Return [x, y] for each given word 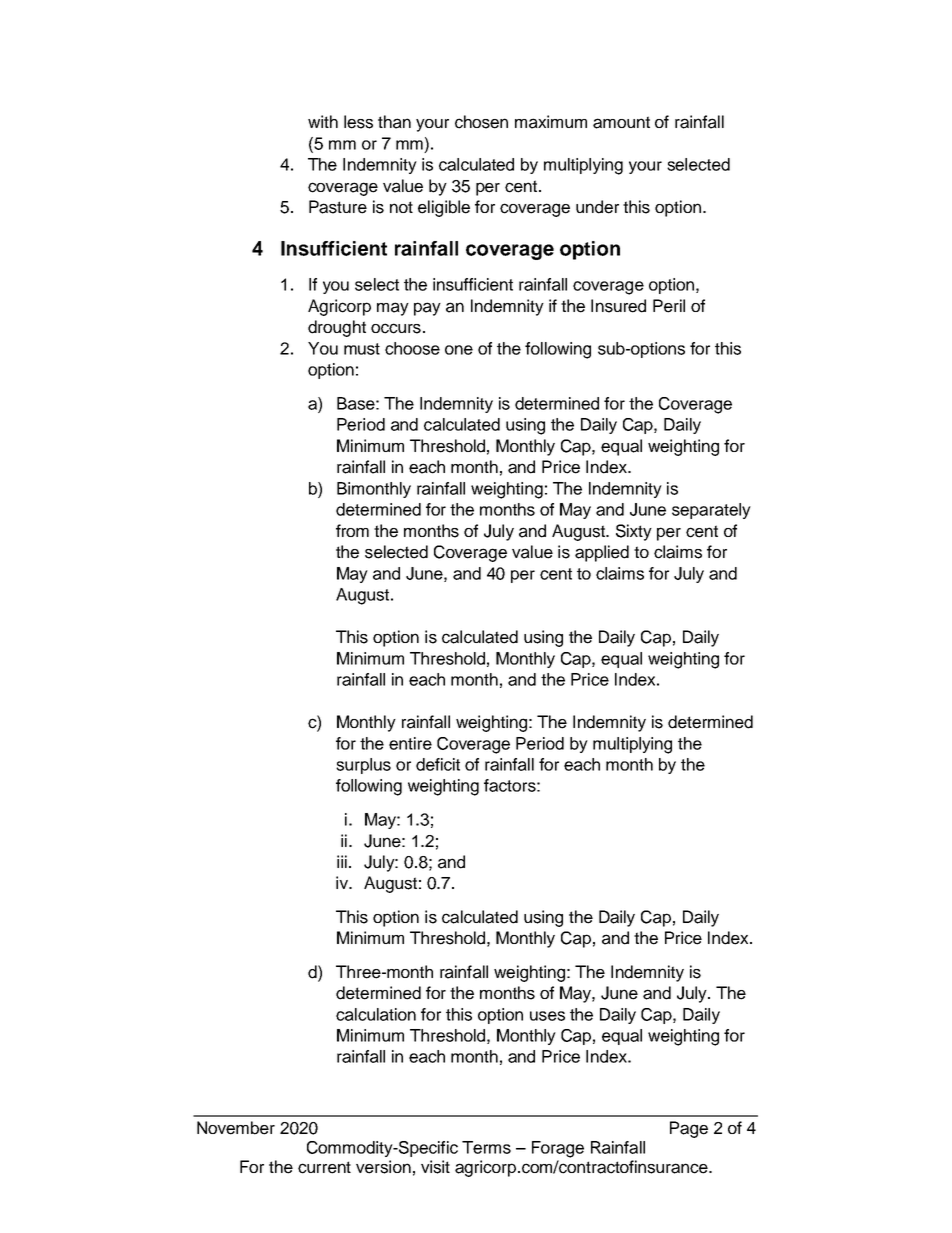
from [352, 530]
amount [621, 122]
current [324, 1167]
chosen [481, 122]
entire [410, 743]
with [323, 121]
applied [602, 553]
